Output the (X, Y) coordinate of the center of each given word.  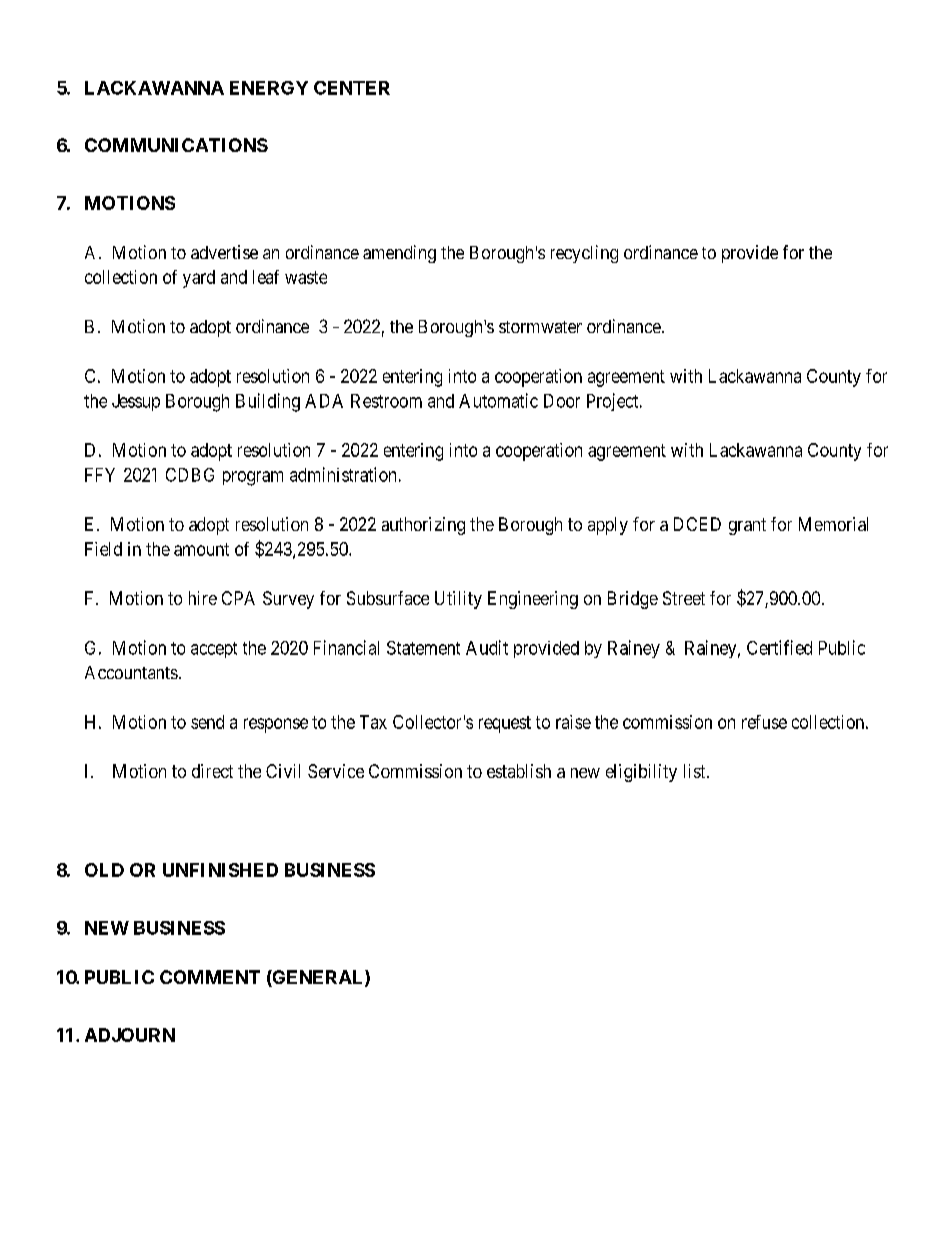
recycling (584, 254)
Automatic (498, 400)
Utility (458, 600)
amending (399, 254)
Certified (779, 647)
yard (199, 279)
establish (519, 771)
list (696, 771)
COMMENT (210, 977)
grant (747, 526)
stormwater (540, 327)
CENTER (352, 88)
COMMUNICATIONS (176, 145)
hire (203, 598)
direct (212, 771)
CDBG (190, 475)
